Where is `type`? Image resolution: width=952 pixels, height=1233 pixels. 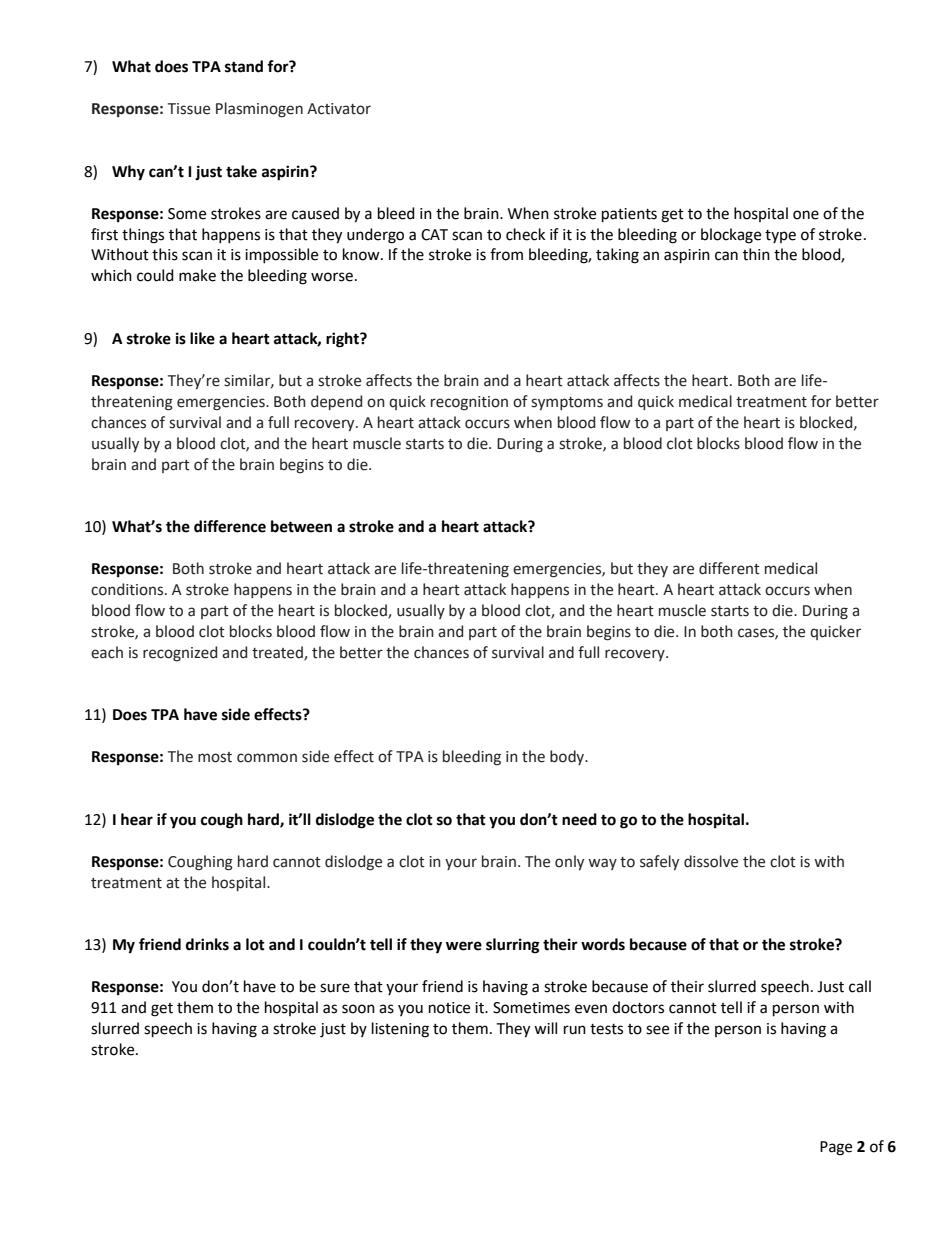 type is located at coordinates (780, 236).
